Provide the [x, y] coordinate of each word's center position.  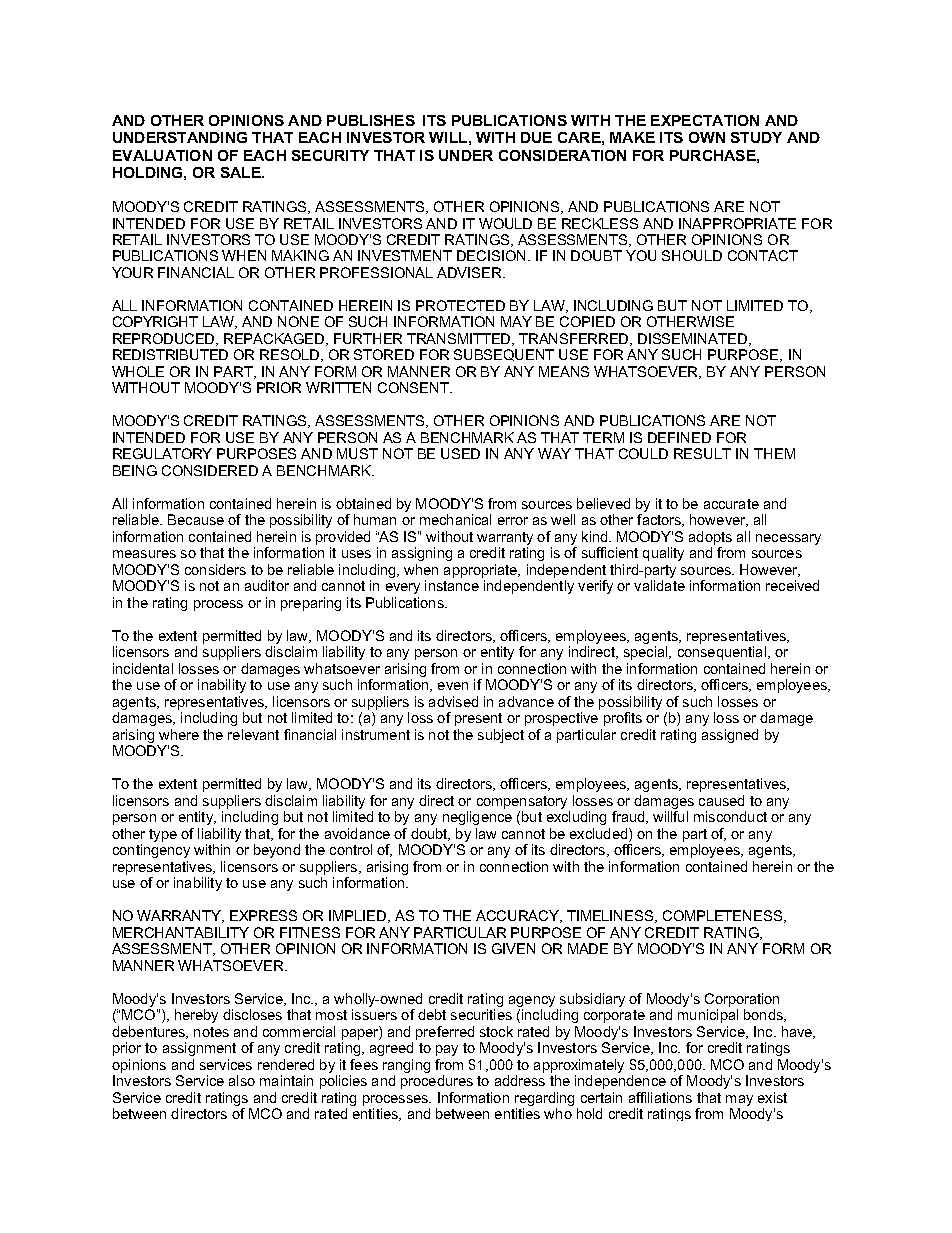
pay [447, 1050]
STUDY [756, 137]
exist [772, 1097]
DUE [536, 137]
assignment [199, 1049]
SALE [242, 172]
